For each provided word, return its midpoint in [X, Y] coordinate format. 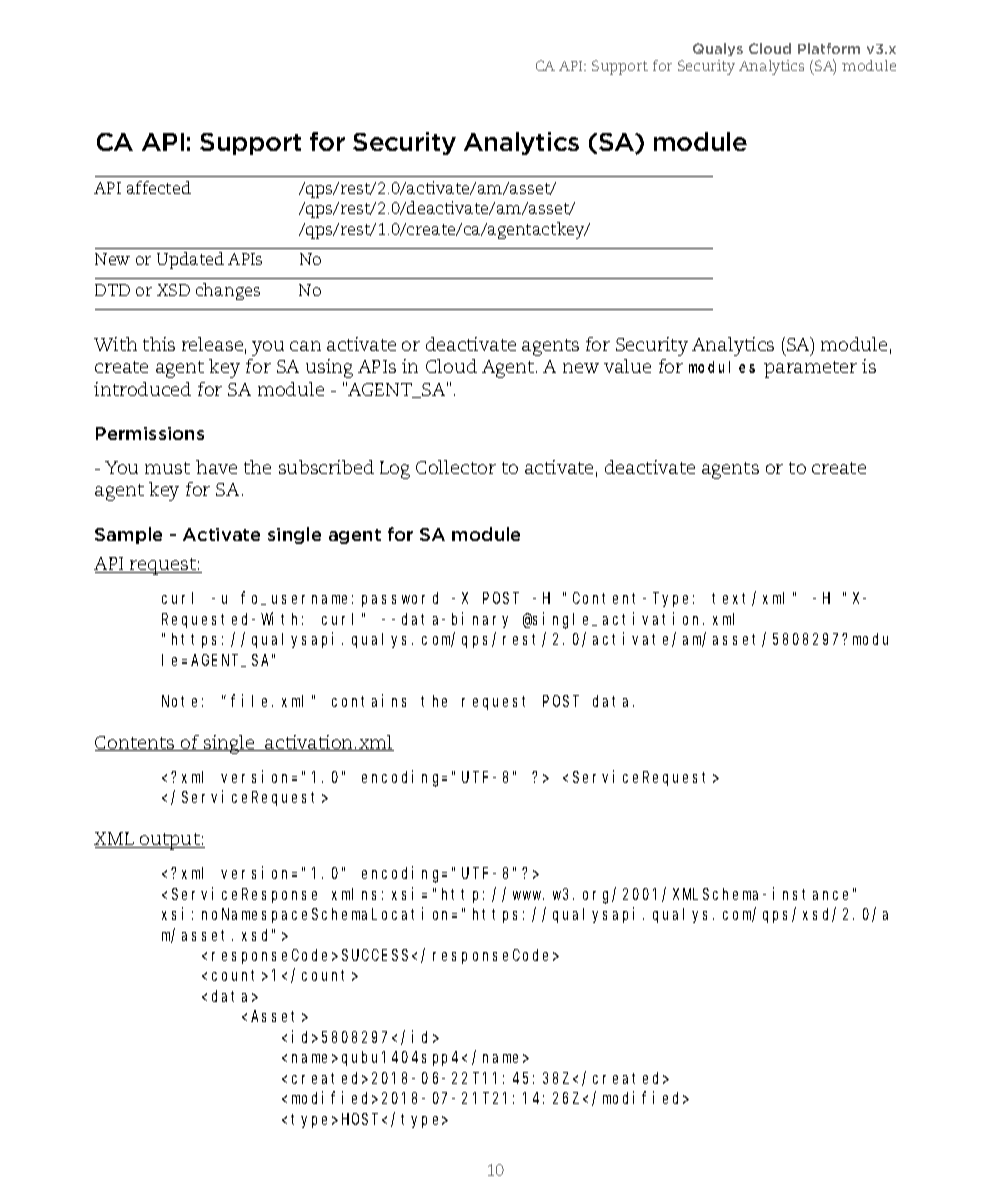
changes [228, 291]
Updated [190, 260]
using [329, 368]
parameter [810, 369]
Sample [128, 535]
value [627, 366]
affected [159, 187]
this [159, 344]
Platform [829, 48]
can [305, 346]
